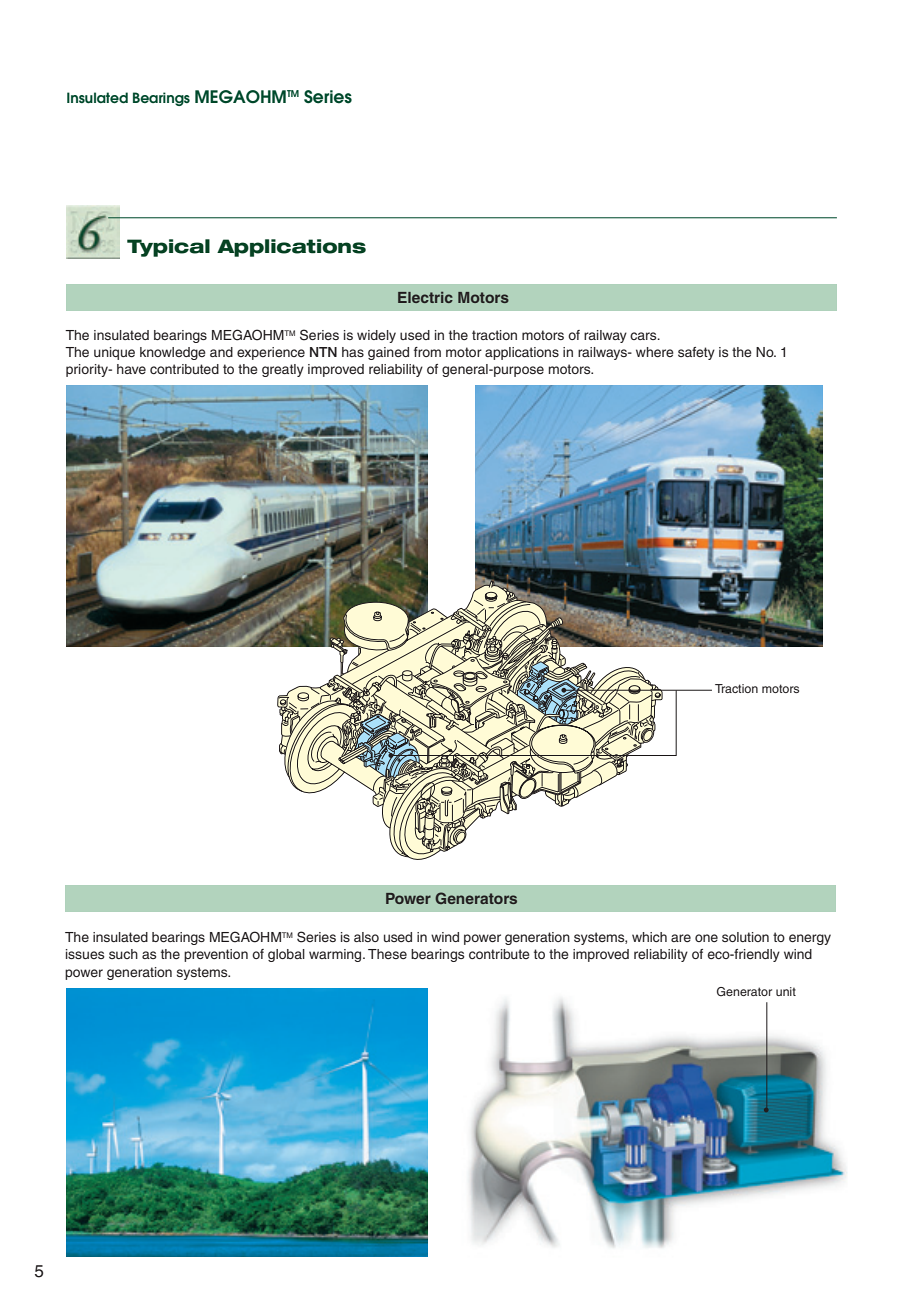 This screenshot has height=1307, width=924. Describe the element at coordinates (425, 297) in the screenshot. I see `Electric` at that location.
